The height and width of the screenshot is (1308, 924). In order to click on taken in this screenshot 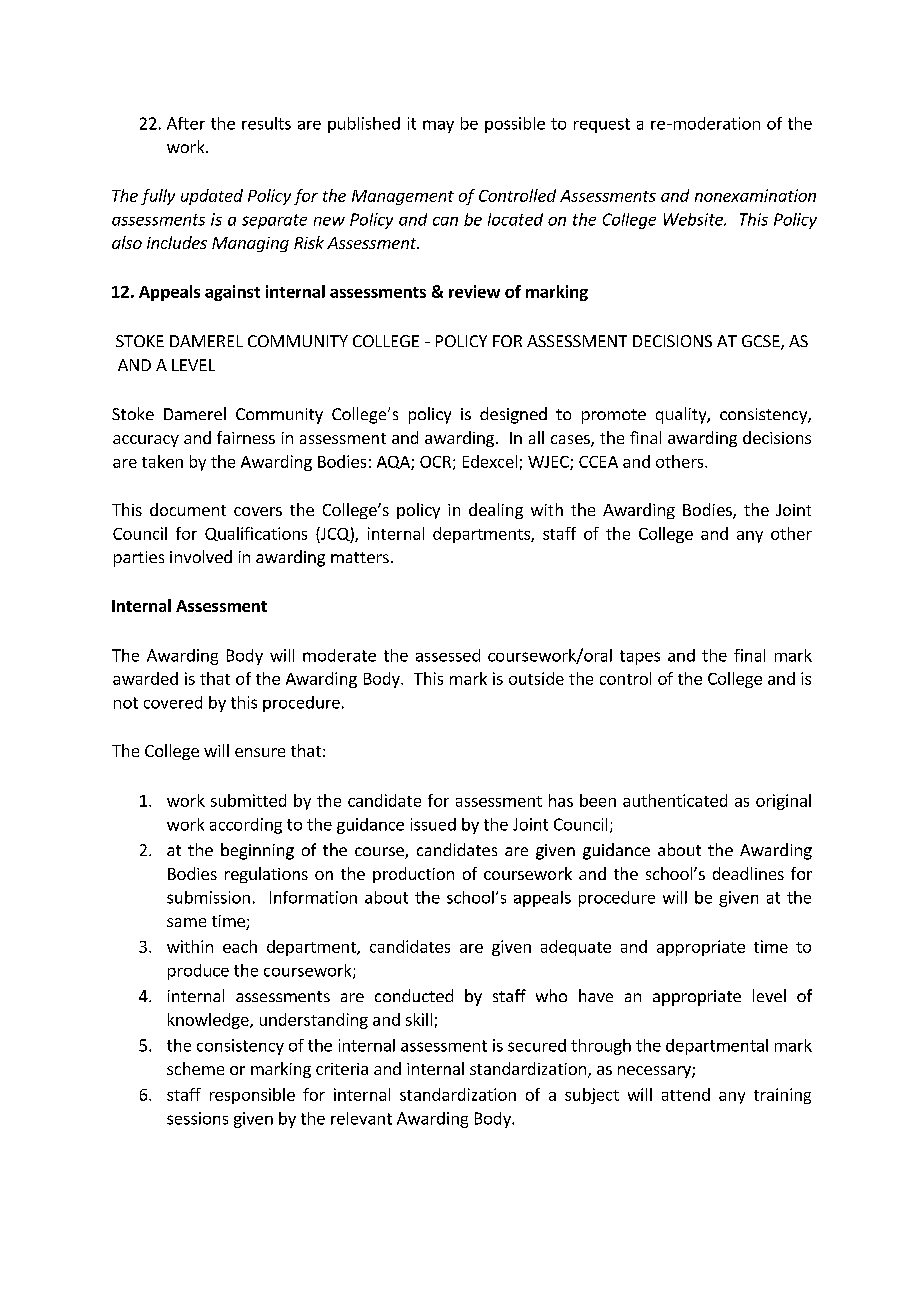, I will do `click(162, 461)`.
